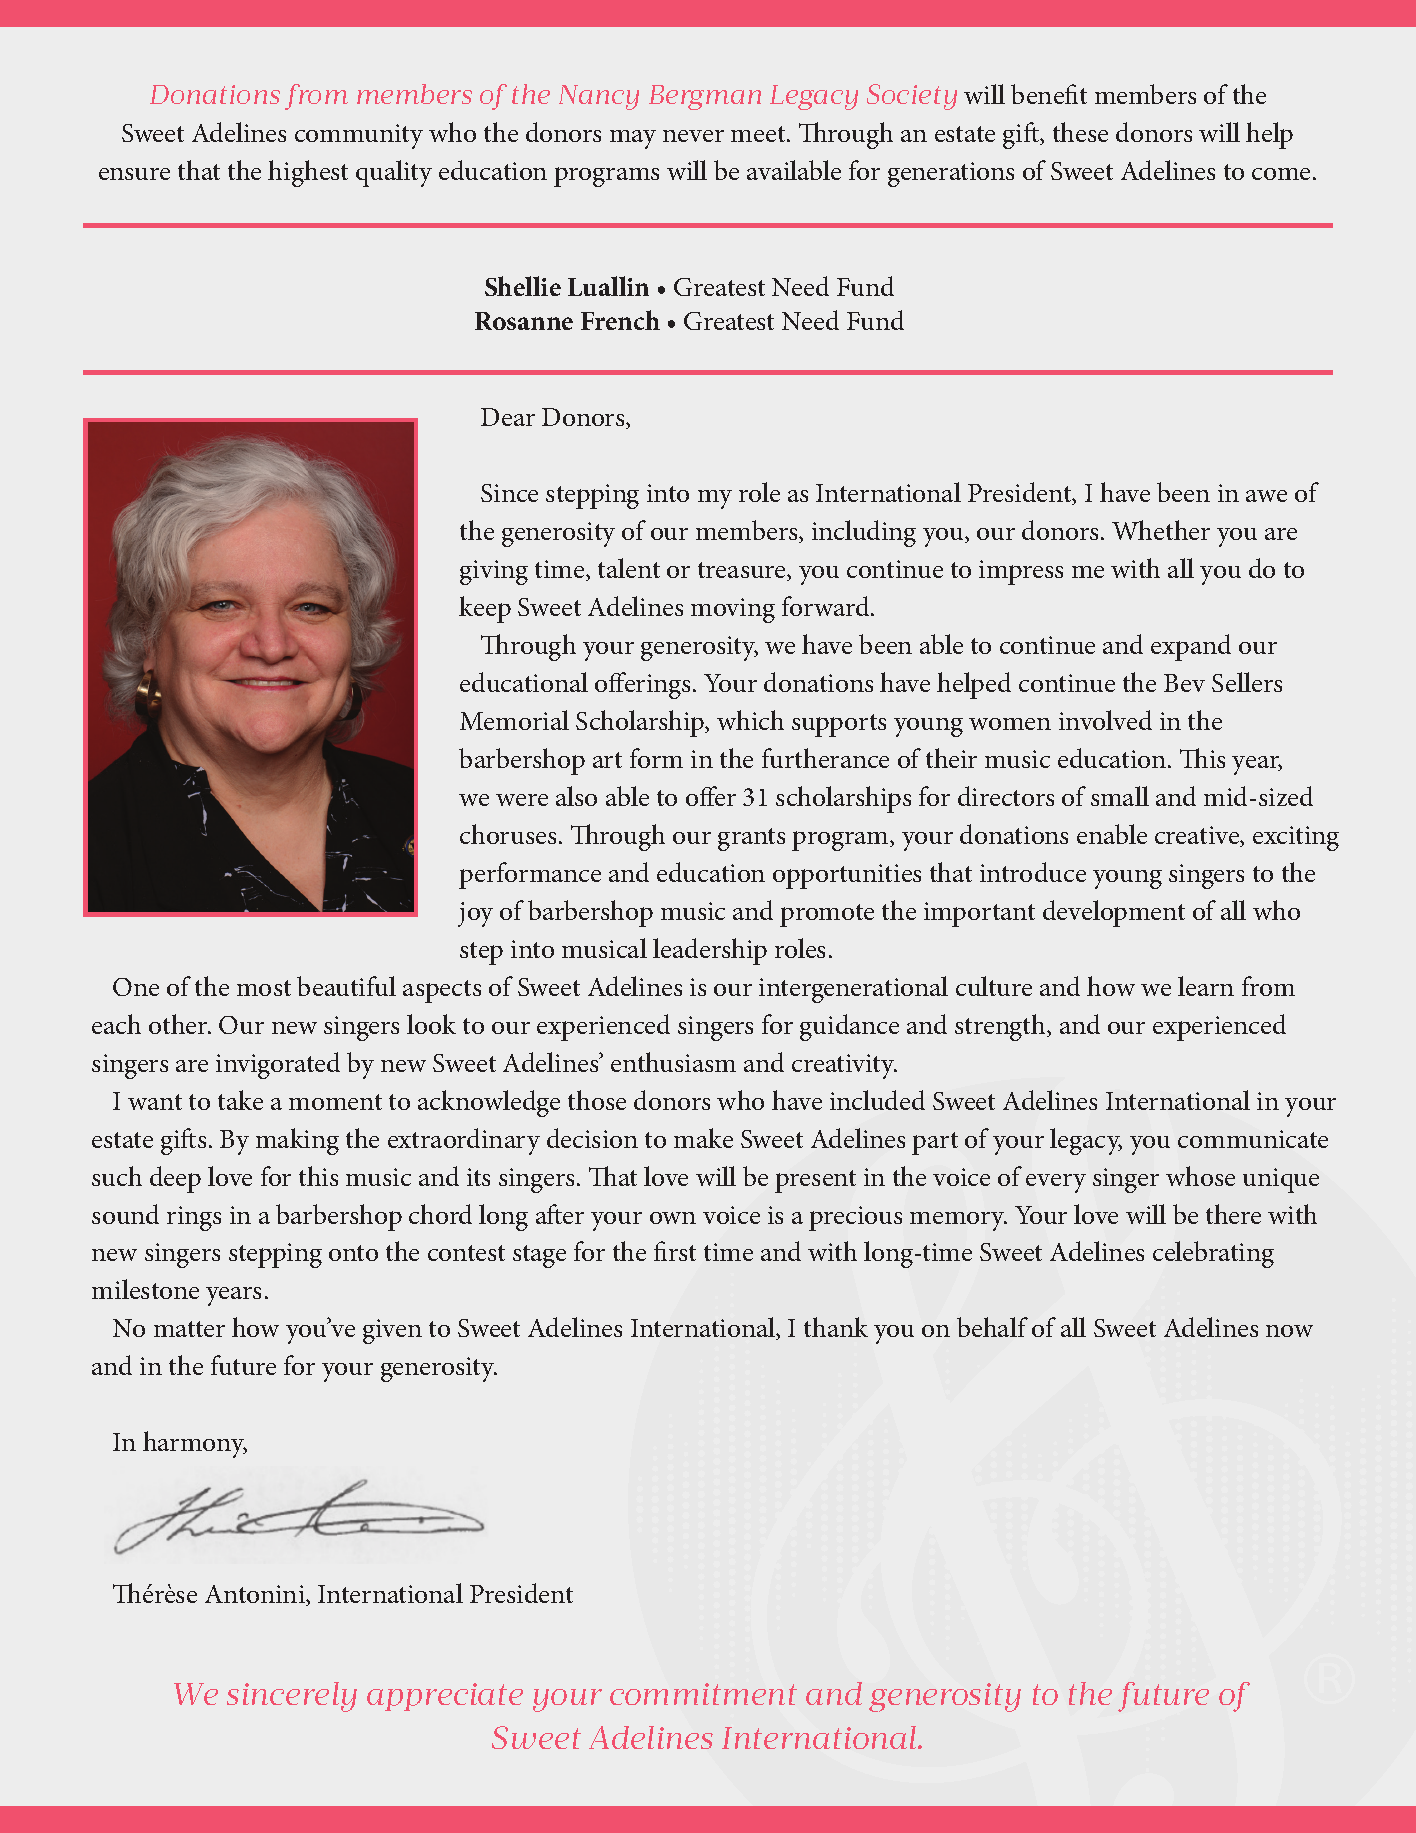 This document has width=1416, height=1833. Describe the element at coordinates (703, 1694) in the document. I see `commitment` at that location.
